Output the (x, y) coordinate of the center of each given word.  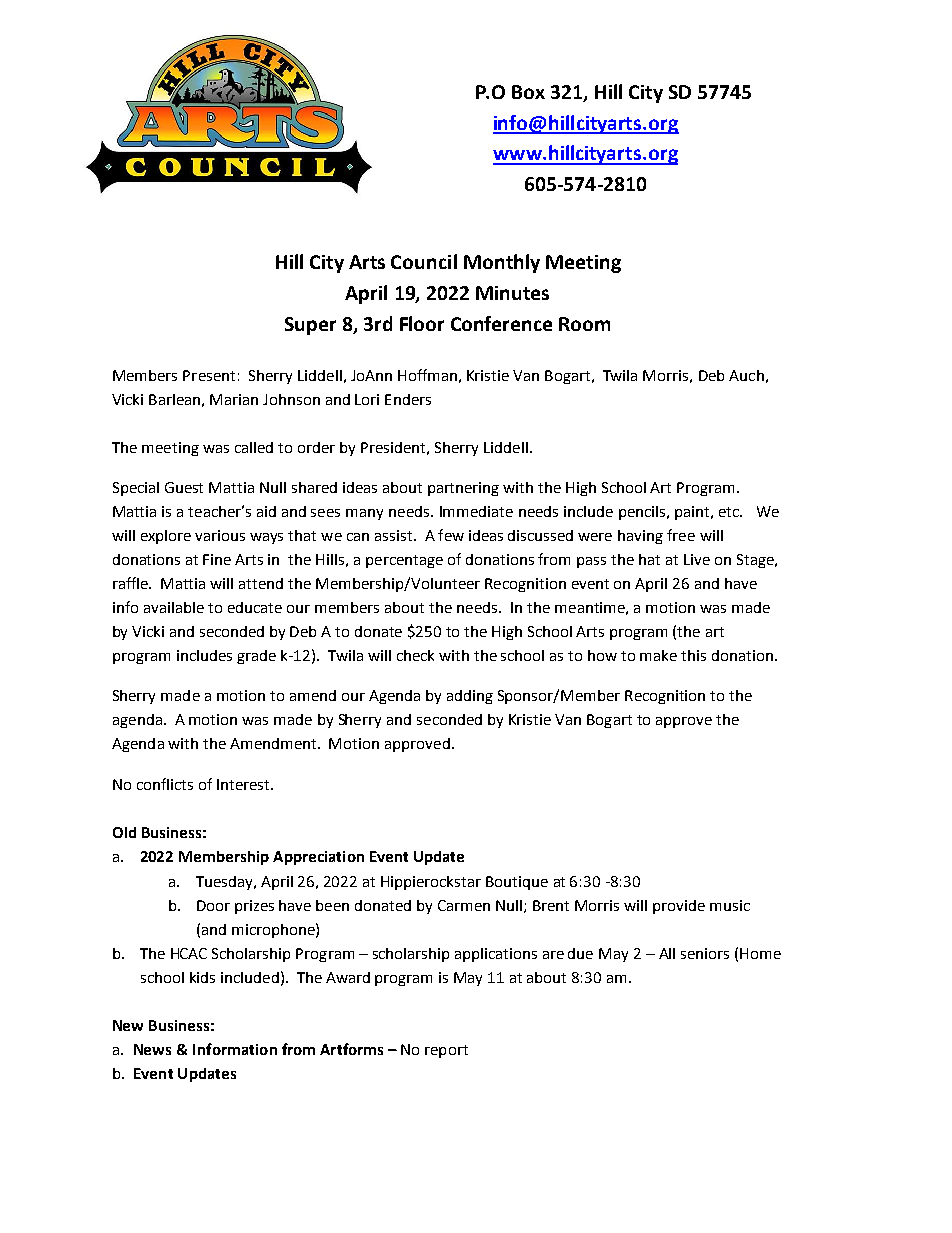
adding (470, 697)
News (152, 1049)
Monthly (502, 263)
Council (424, 261)
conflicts (165, 784)
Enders (408, 399)
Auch (746, 375)
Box (528, 92)
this (693, 655)
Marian (234, 399)
